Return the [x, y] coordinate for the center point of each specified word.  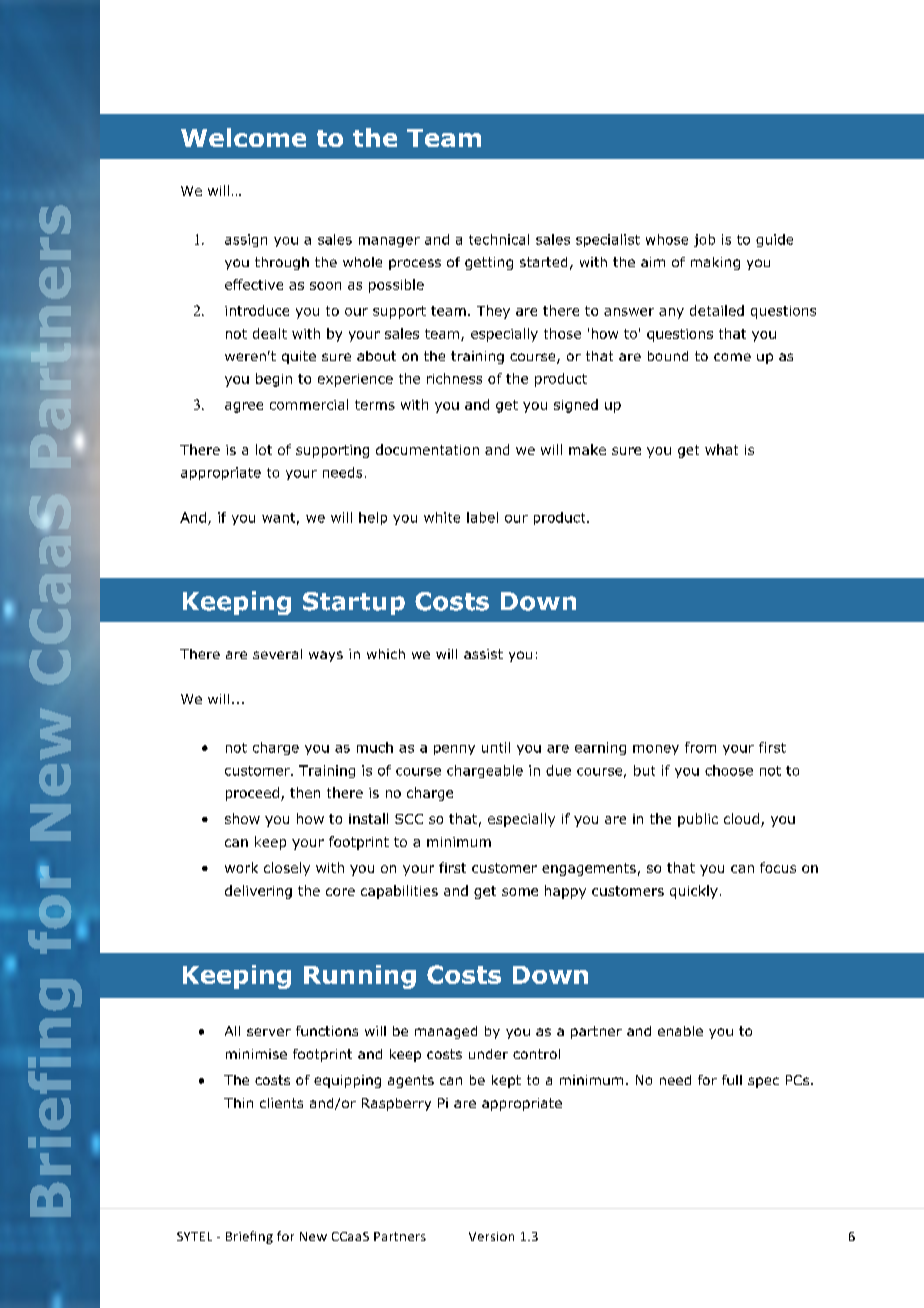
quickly [694, 892]
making [715, 263]
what [721, 449]
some [520, 892]
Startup [354, 603]
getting [489, 263]
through [282, 263]
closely [287, 869]
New [313, 1236]
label [482, 517]
